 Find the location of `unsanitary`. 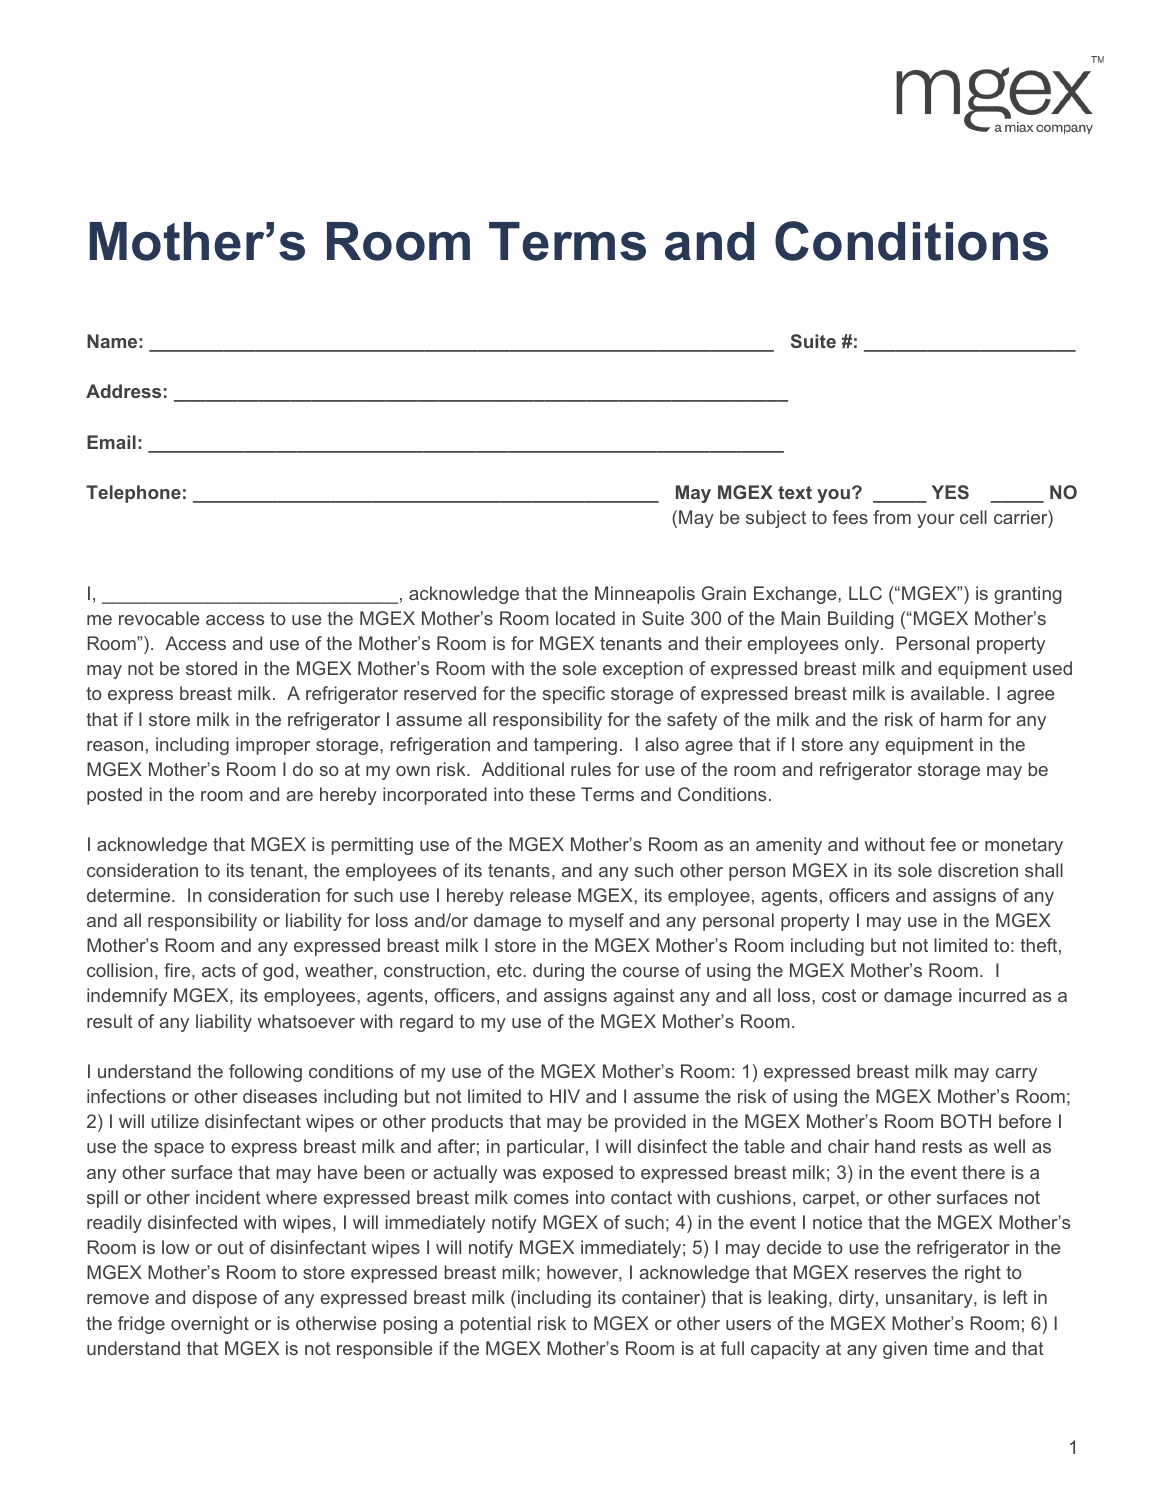

unsanitary is located at coordinates (930, 1299).
